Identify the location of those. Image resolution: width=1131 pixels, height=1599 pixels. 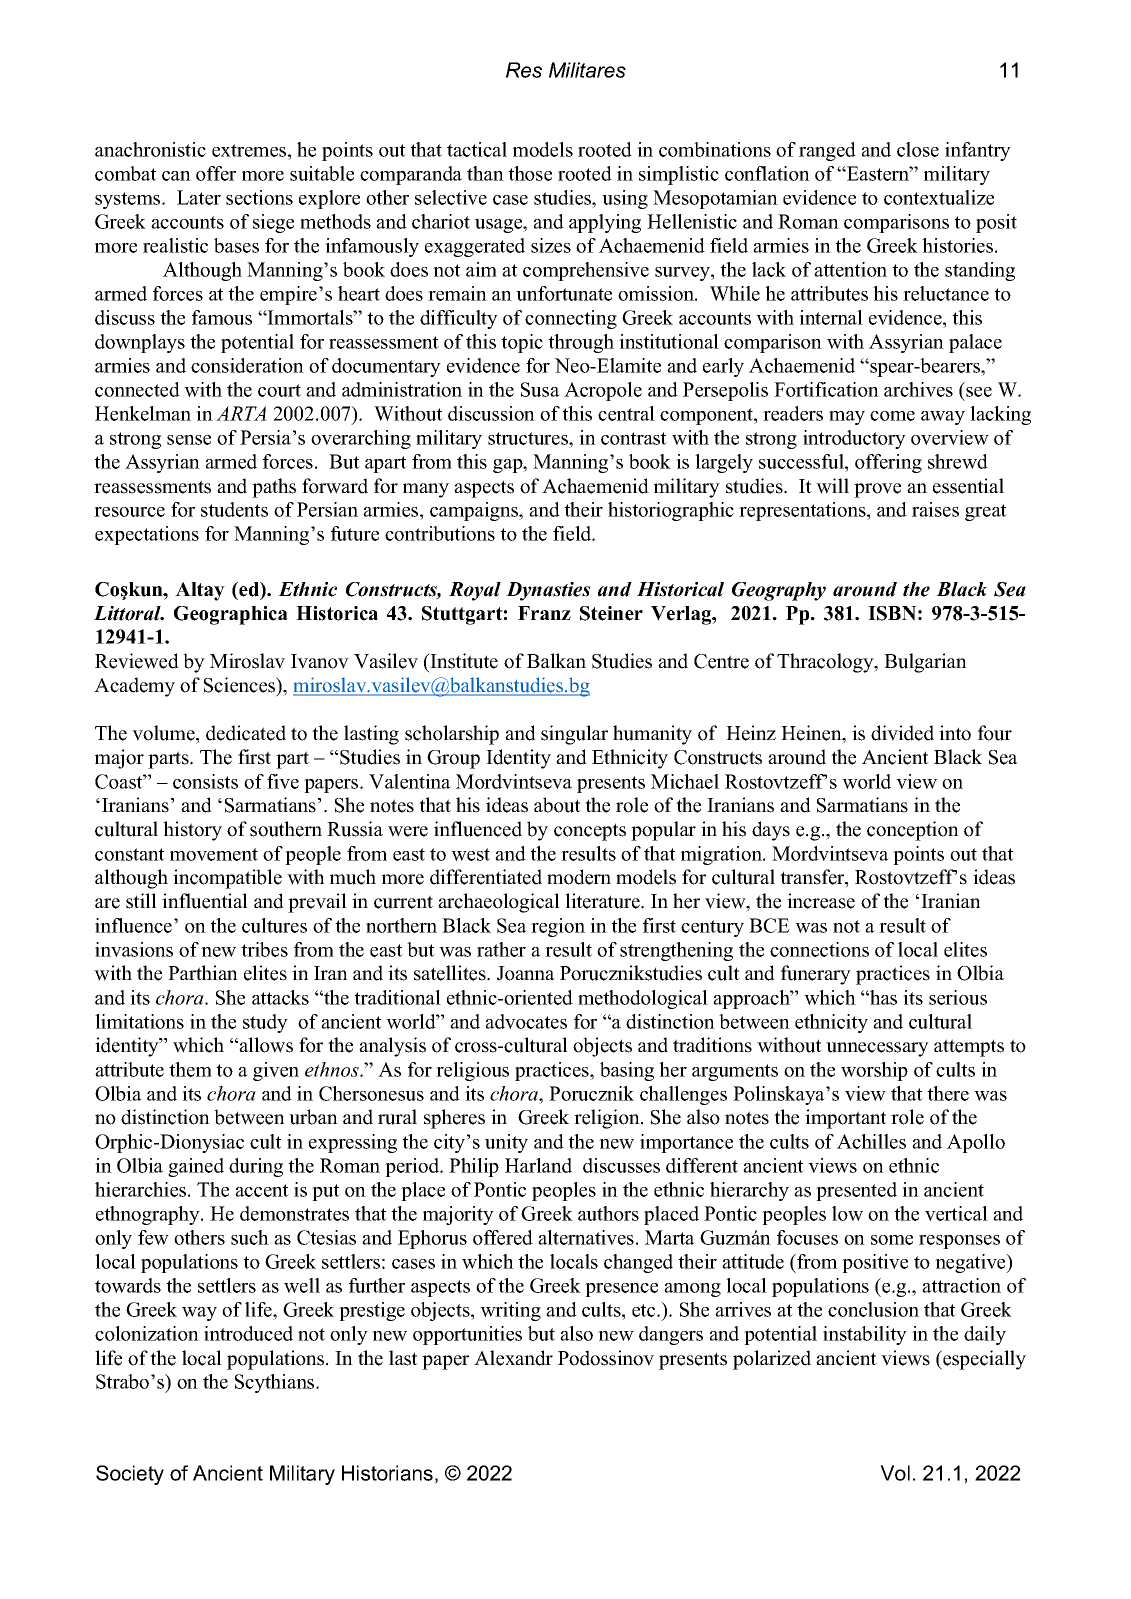
(530, 173).
